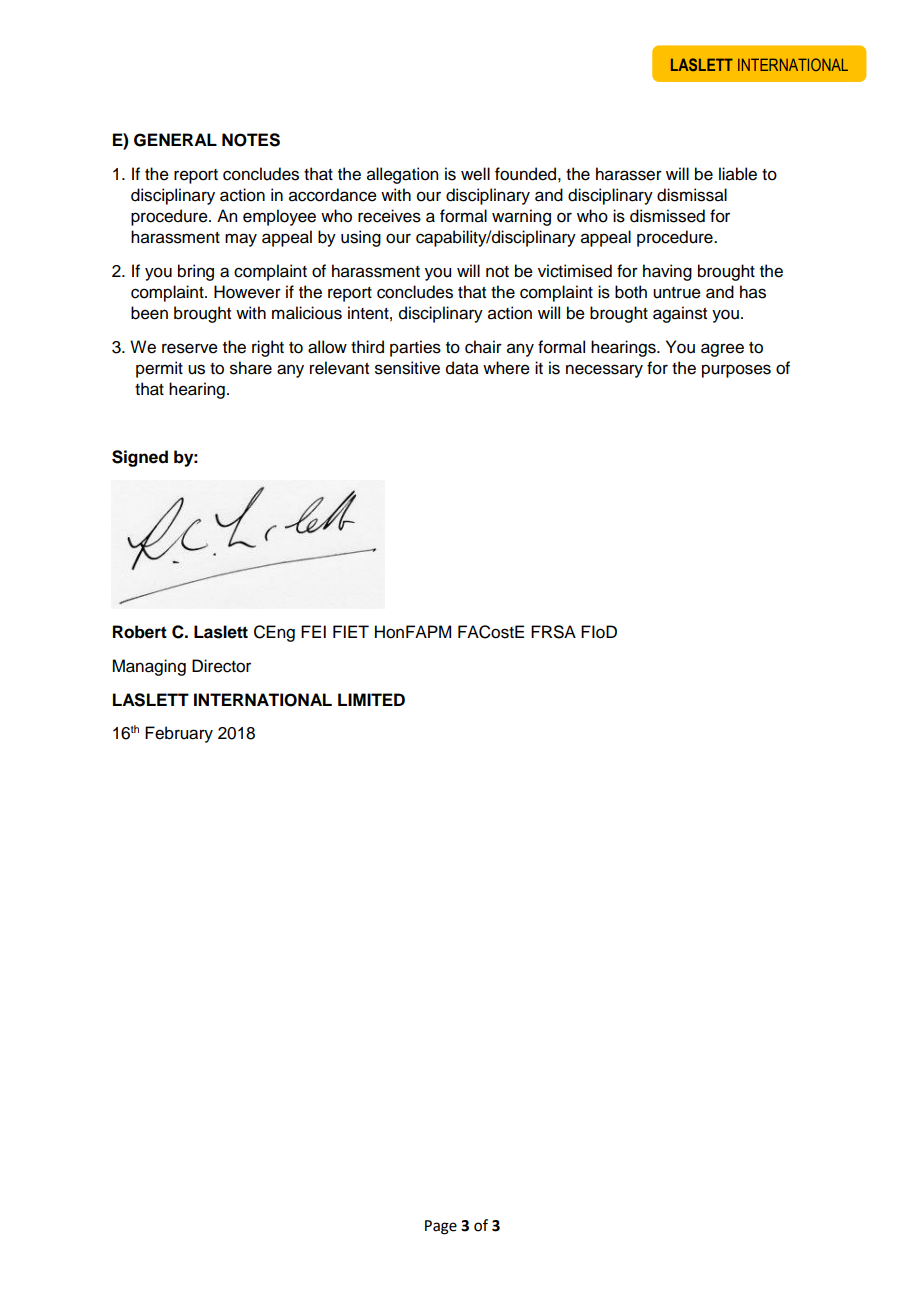 Image resolution: width=924 pixels, height=1308 pixels. I want to click on FEI, so click(313, 631).
